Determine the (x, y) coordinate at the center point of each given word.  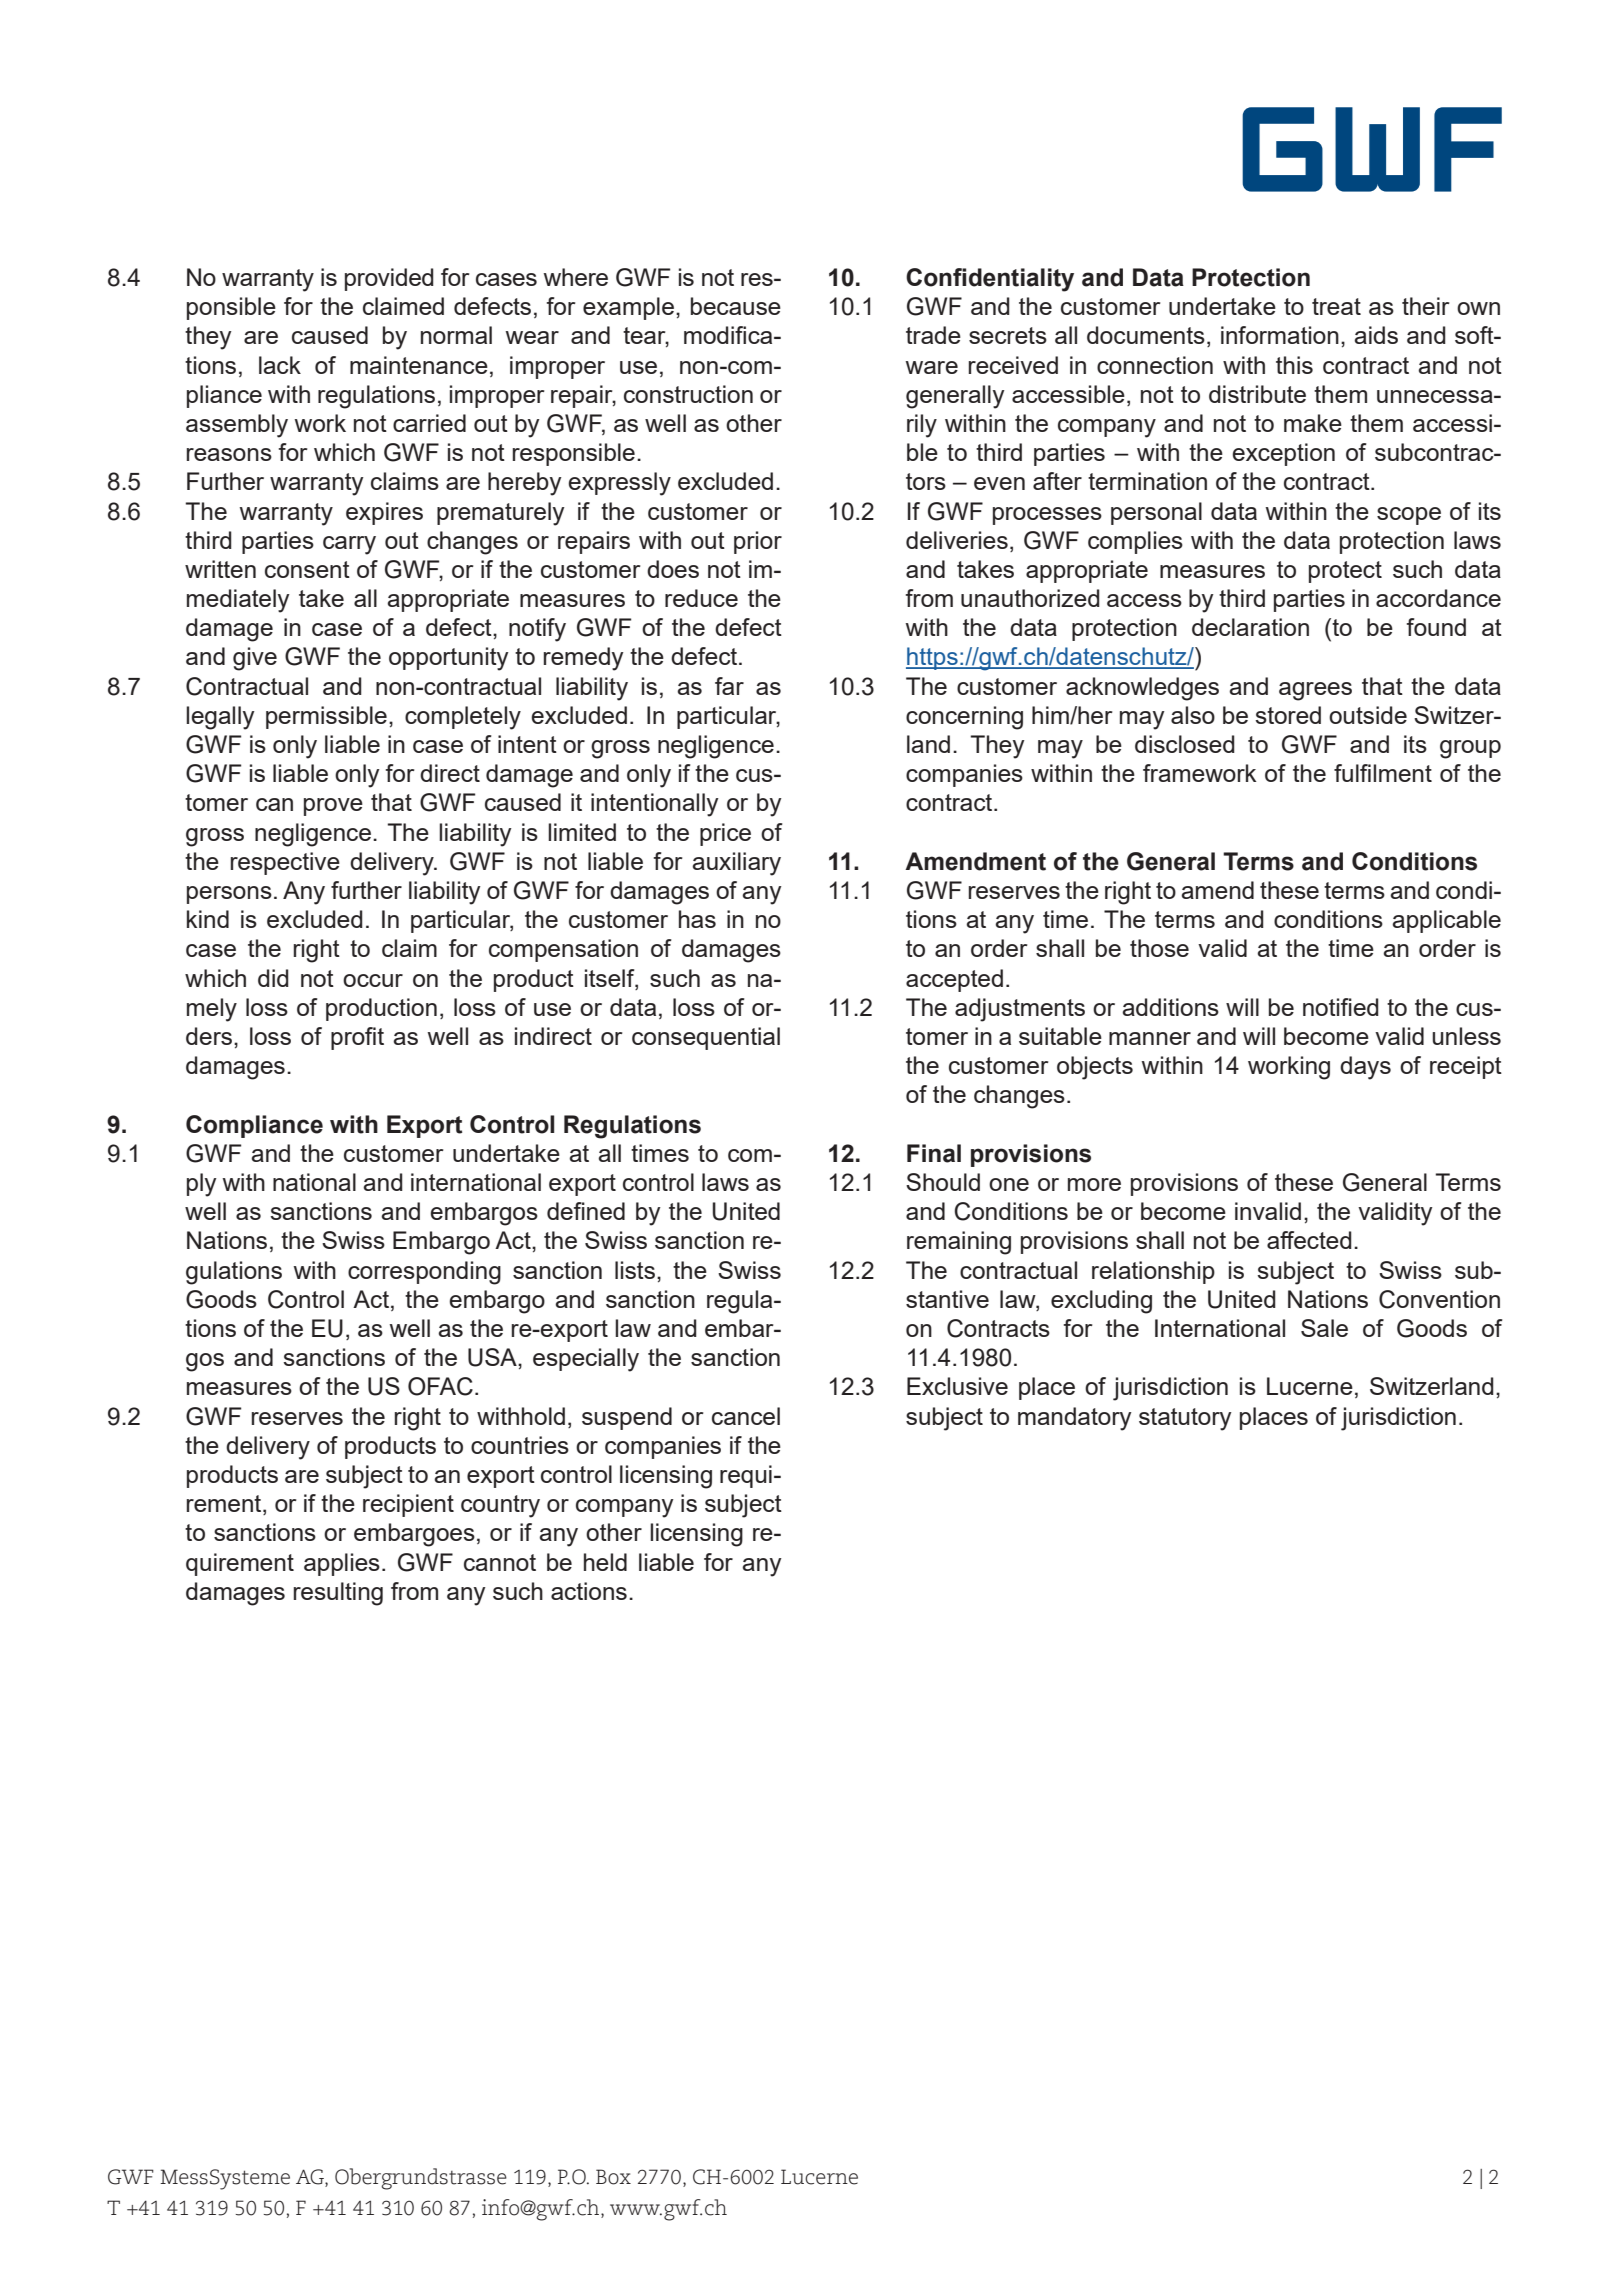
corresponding (424, 1273)
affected (1309, 1240)
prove (333, 807)
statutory (1185, 1419)
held (605, 1562)
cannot (500, 1562)
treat (1336, 306)
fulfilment (1383, 773)
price (725, 834)
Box (613, 2177)
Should (943, 1182)
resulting (338, 1594)
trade (933, 335)
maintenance (419, 365)
